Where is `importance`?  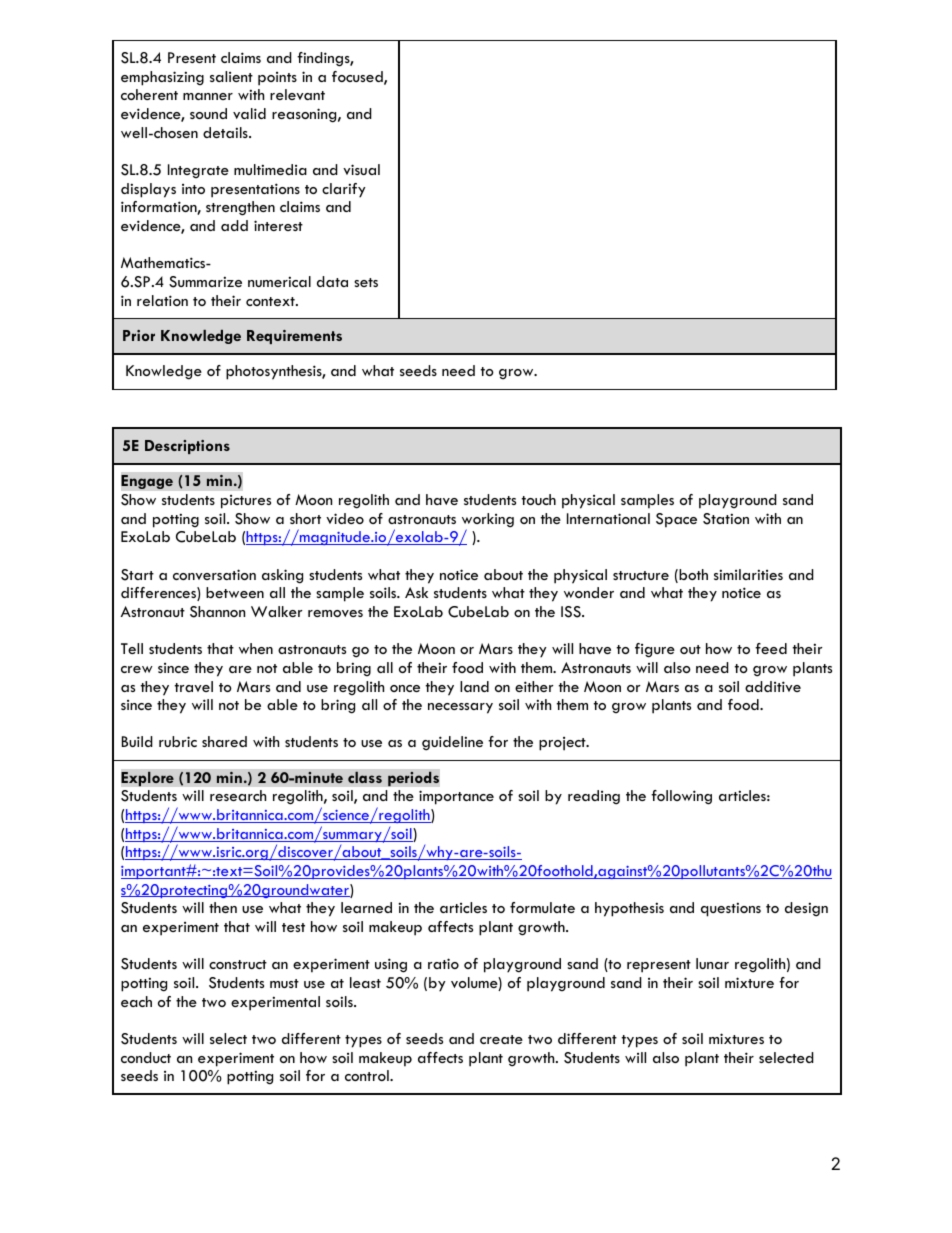
importance is located at coordinates (456, 797).
